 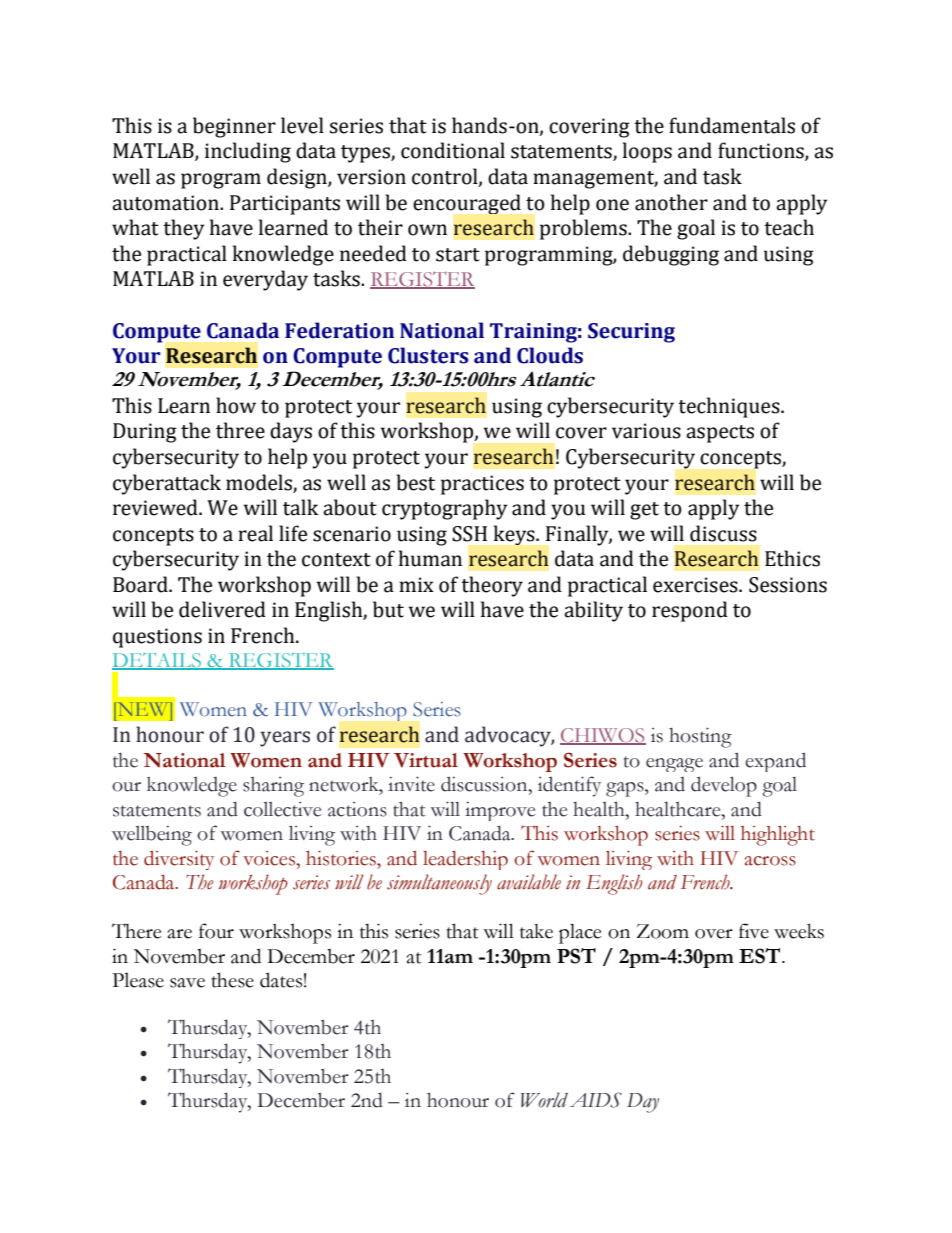 What do you see at coordinates (732, 125) in the screenshot?
I see `fundamentals` at bounding box center [732, 125].
